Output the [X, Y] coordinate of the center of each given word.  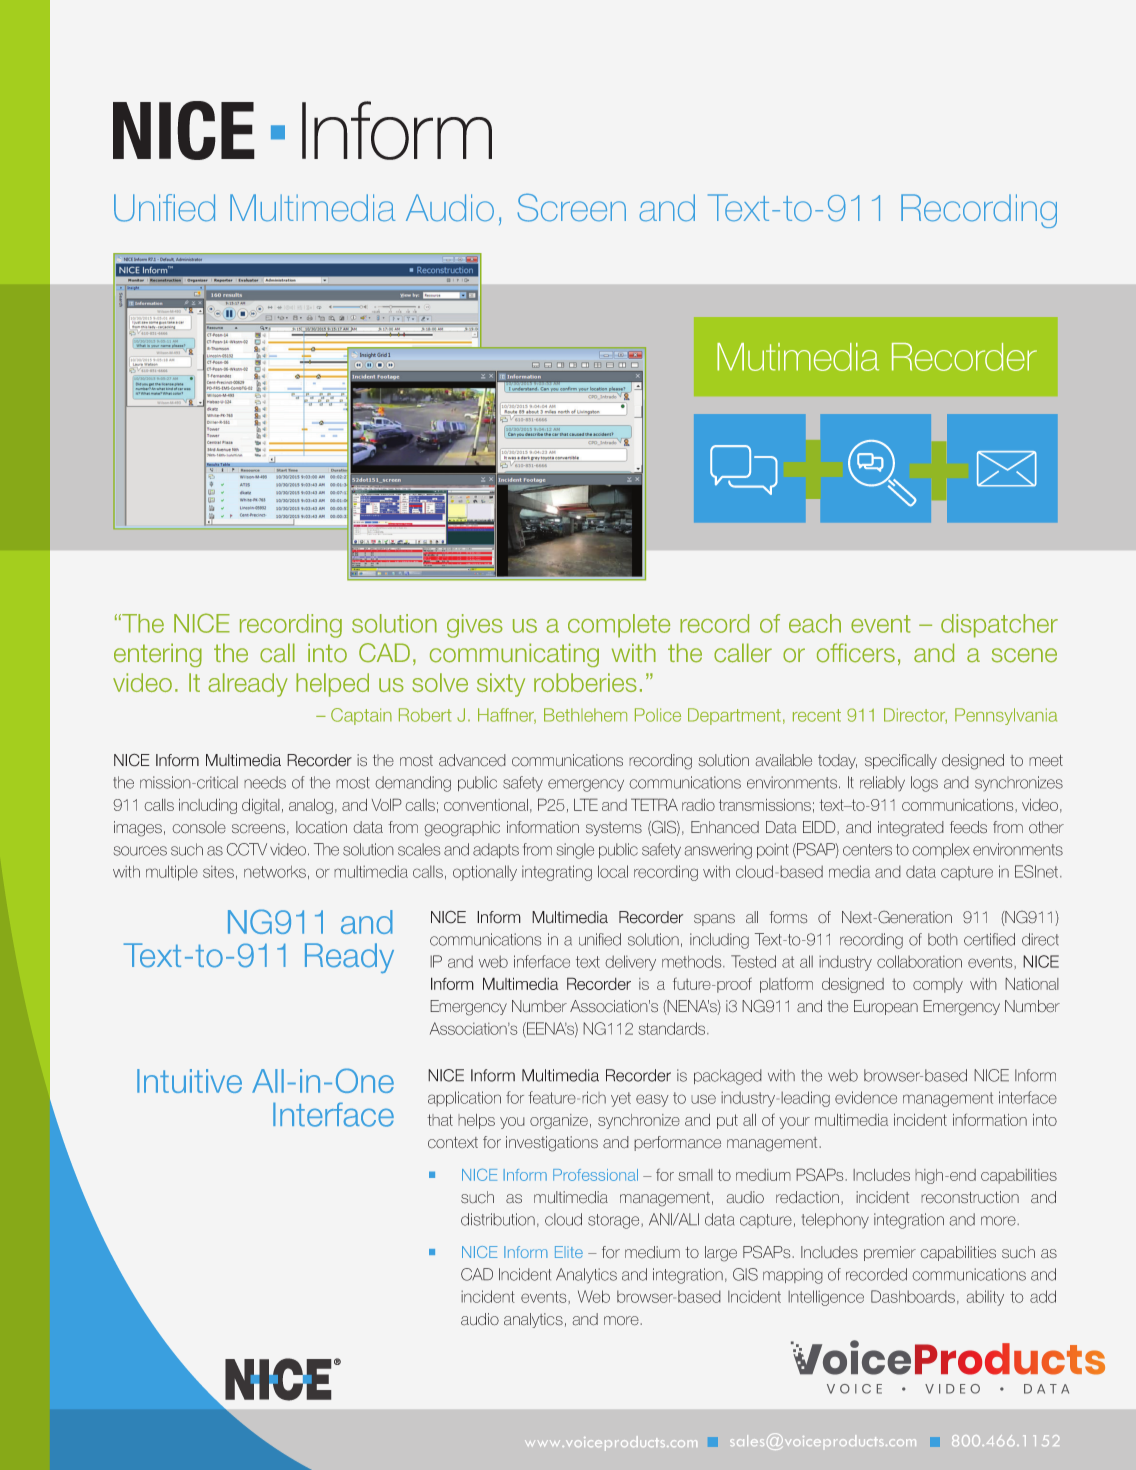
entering [158, 655]
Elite [569, 1252]
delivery [630, 963]
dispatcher [999, 626]
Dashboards [913, 1296]
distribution [498, 1219]
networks [275, 871]
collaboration [919, 961]
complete [619, 626]
